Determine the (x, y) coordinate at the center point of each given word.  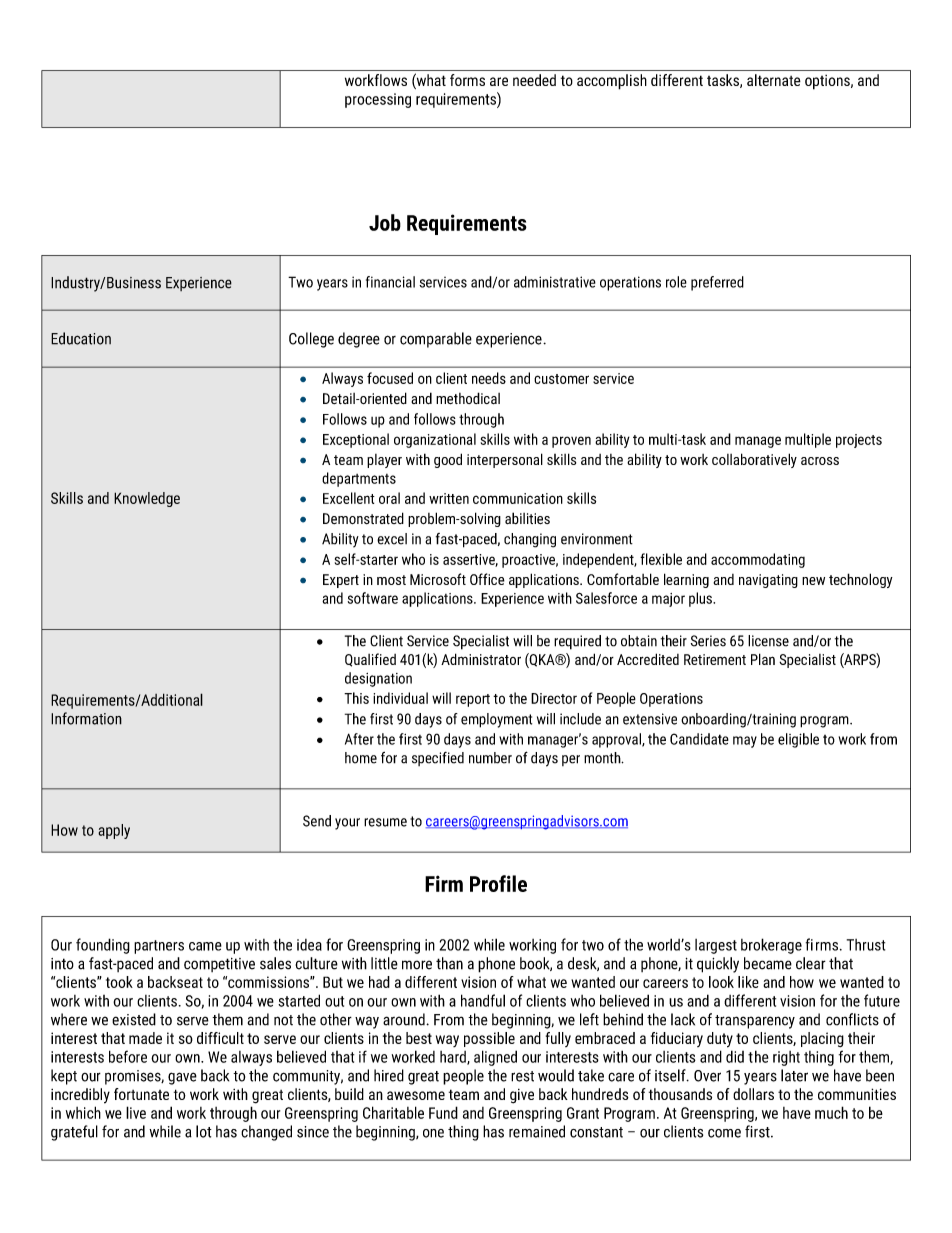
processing (378, 100)
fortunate (141, 1094)
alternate (774, 80)
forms (467, 80)
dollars (753, 1094)
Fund (443, 1112)
